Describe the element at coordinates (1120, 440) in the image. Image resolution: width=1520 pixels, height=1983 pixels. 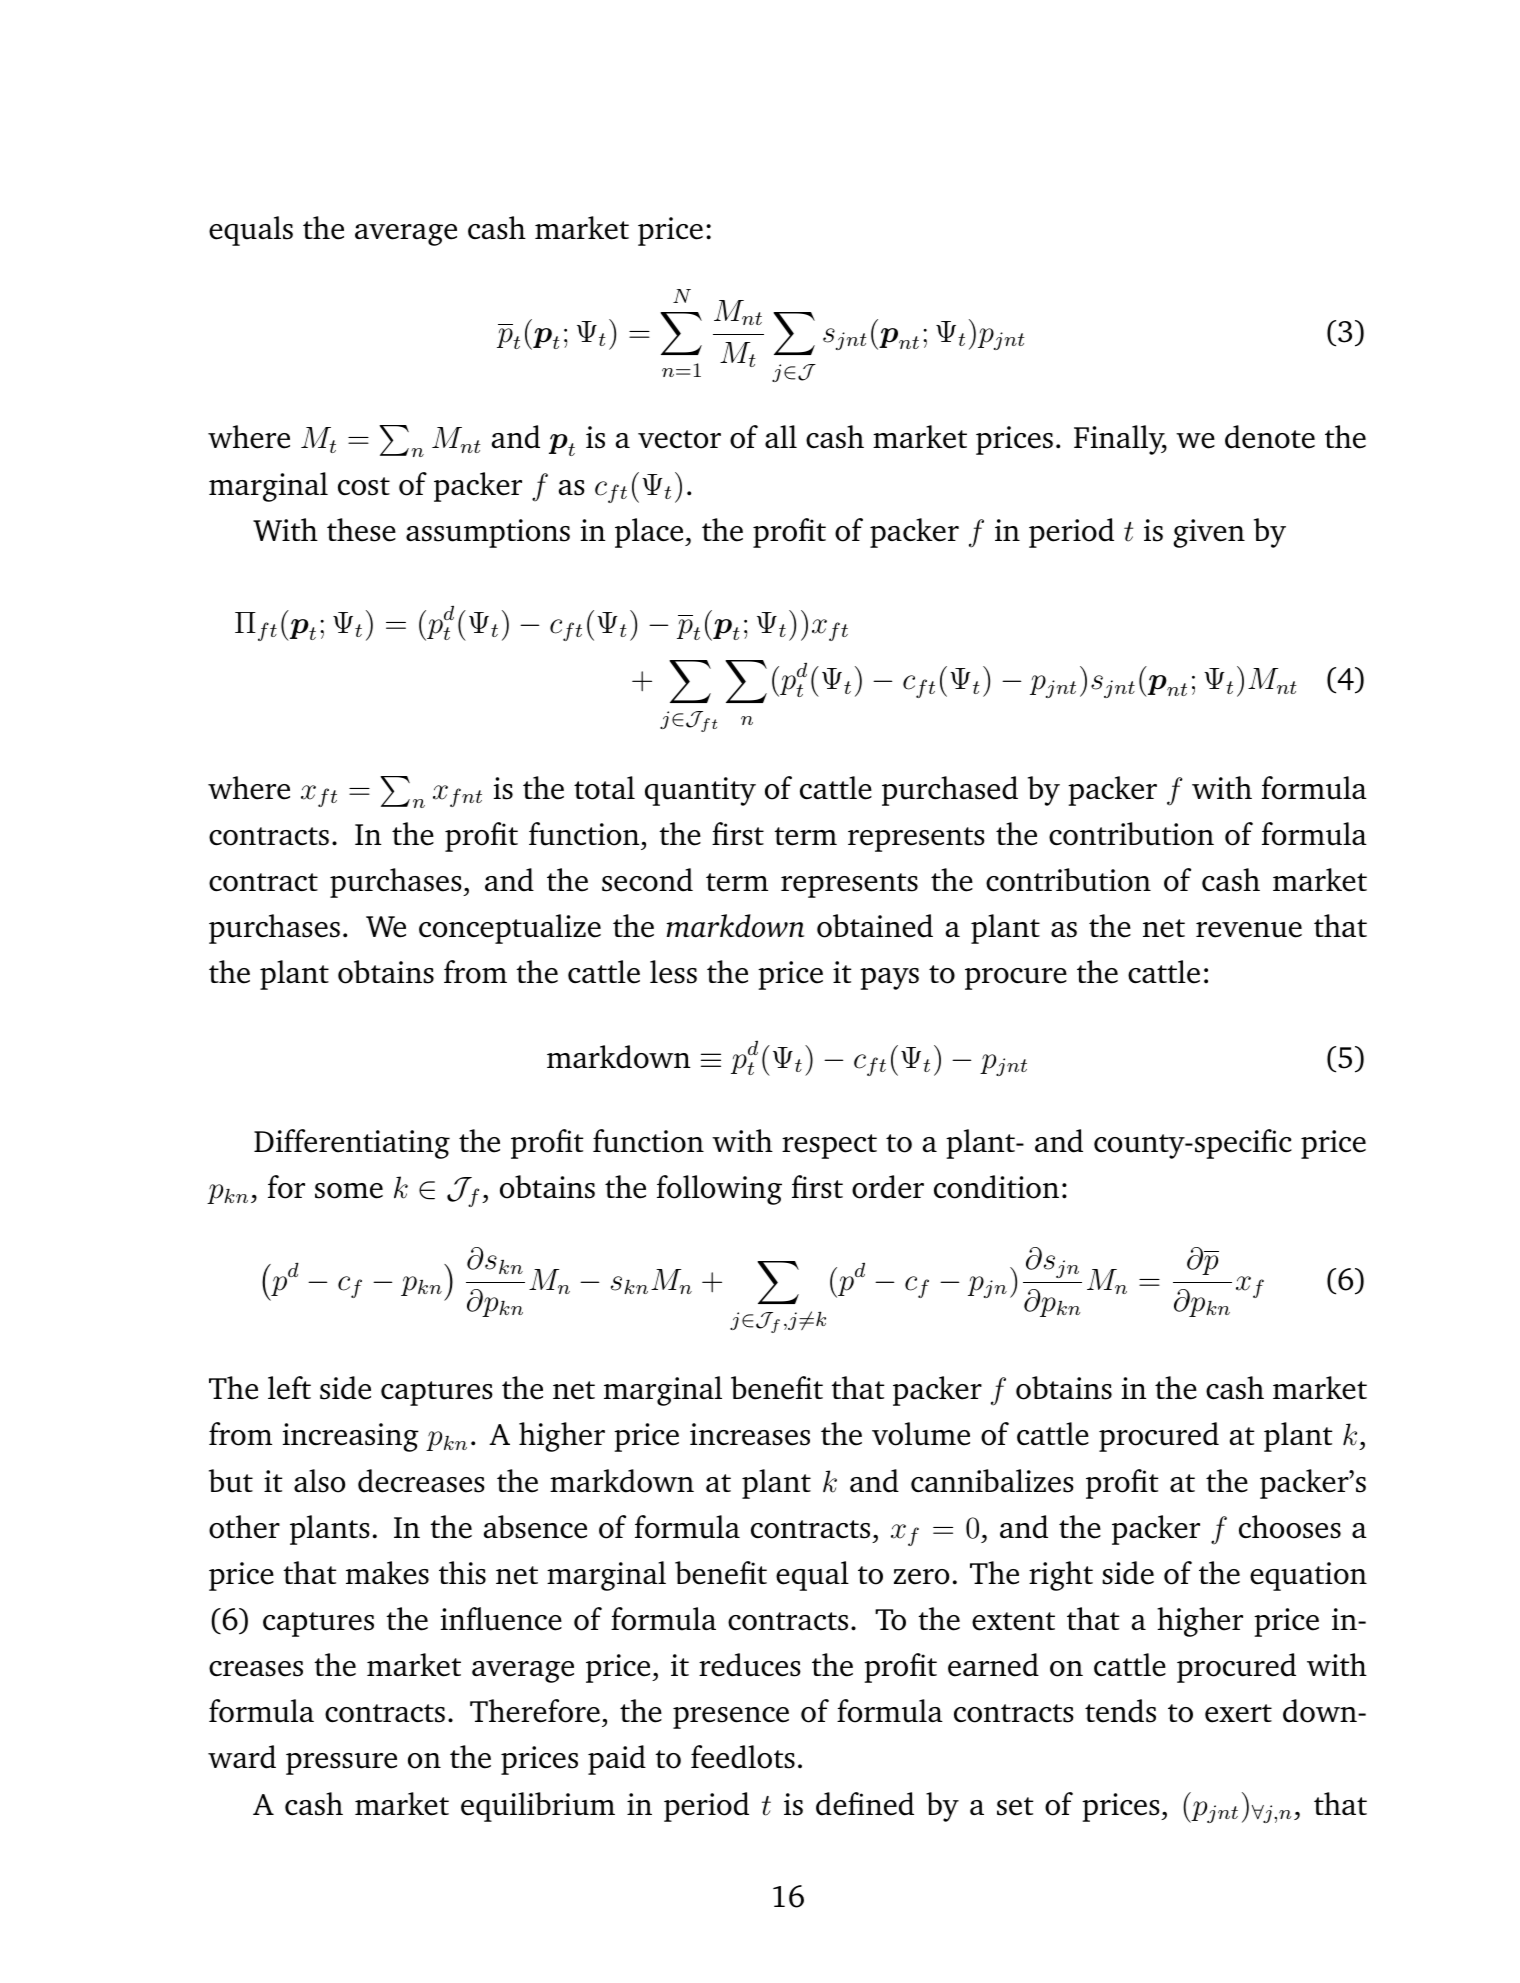
I see `Finally` at that location.
